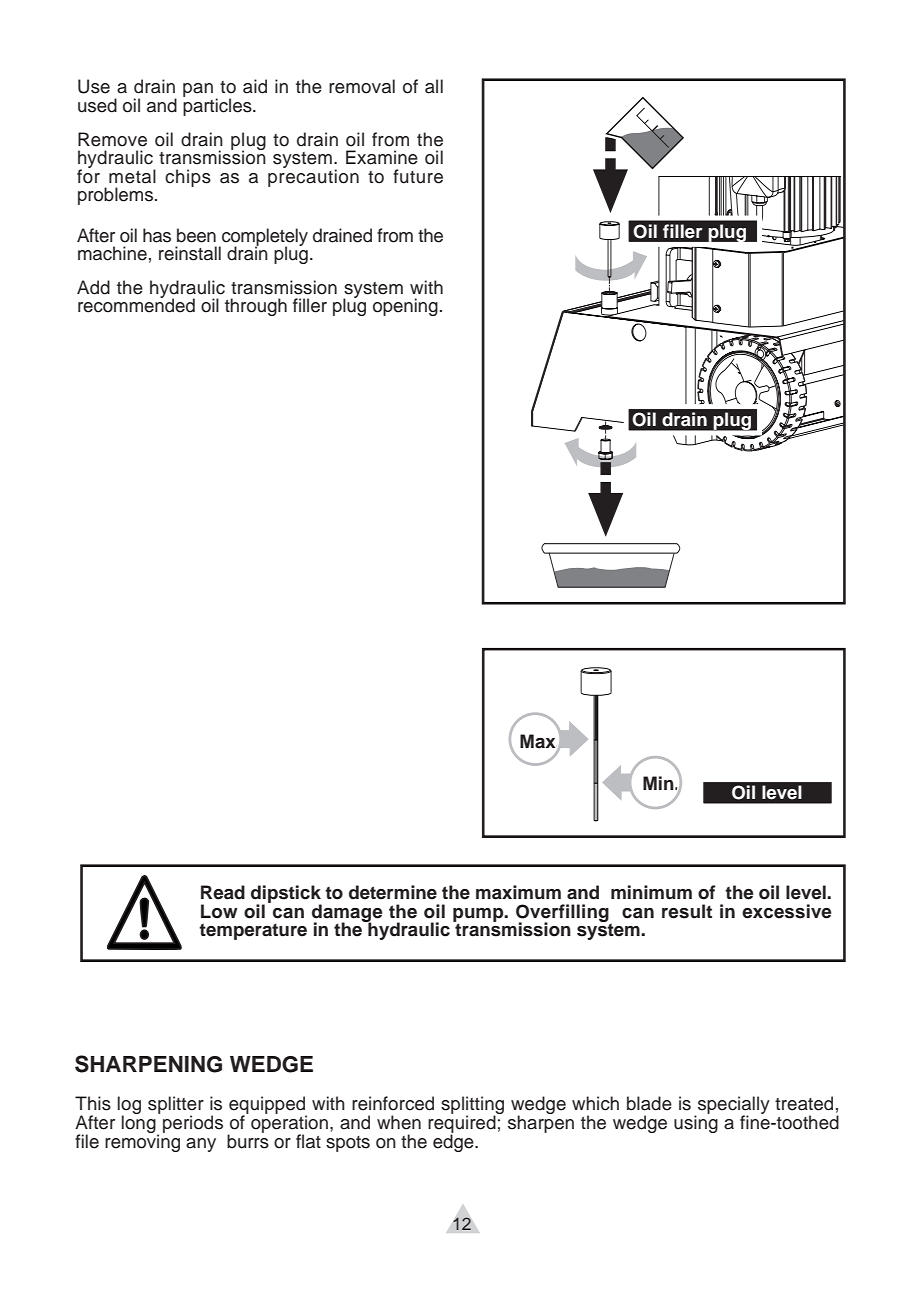 Image resolution: width=918 pixels, height=1316 pixels. I want to click on Read, so click(223, 892).
